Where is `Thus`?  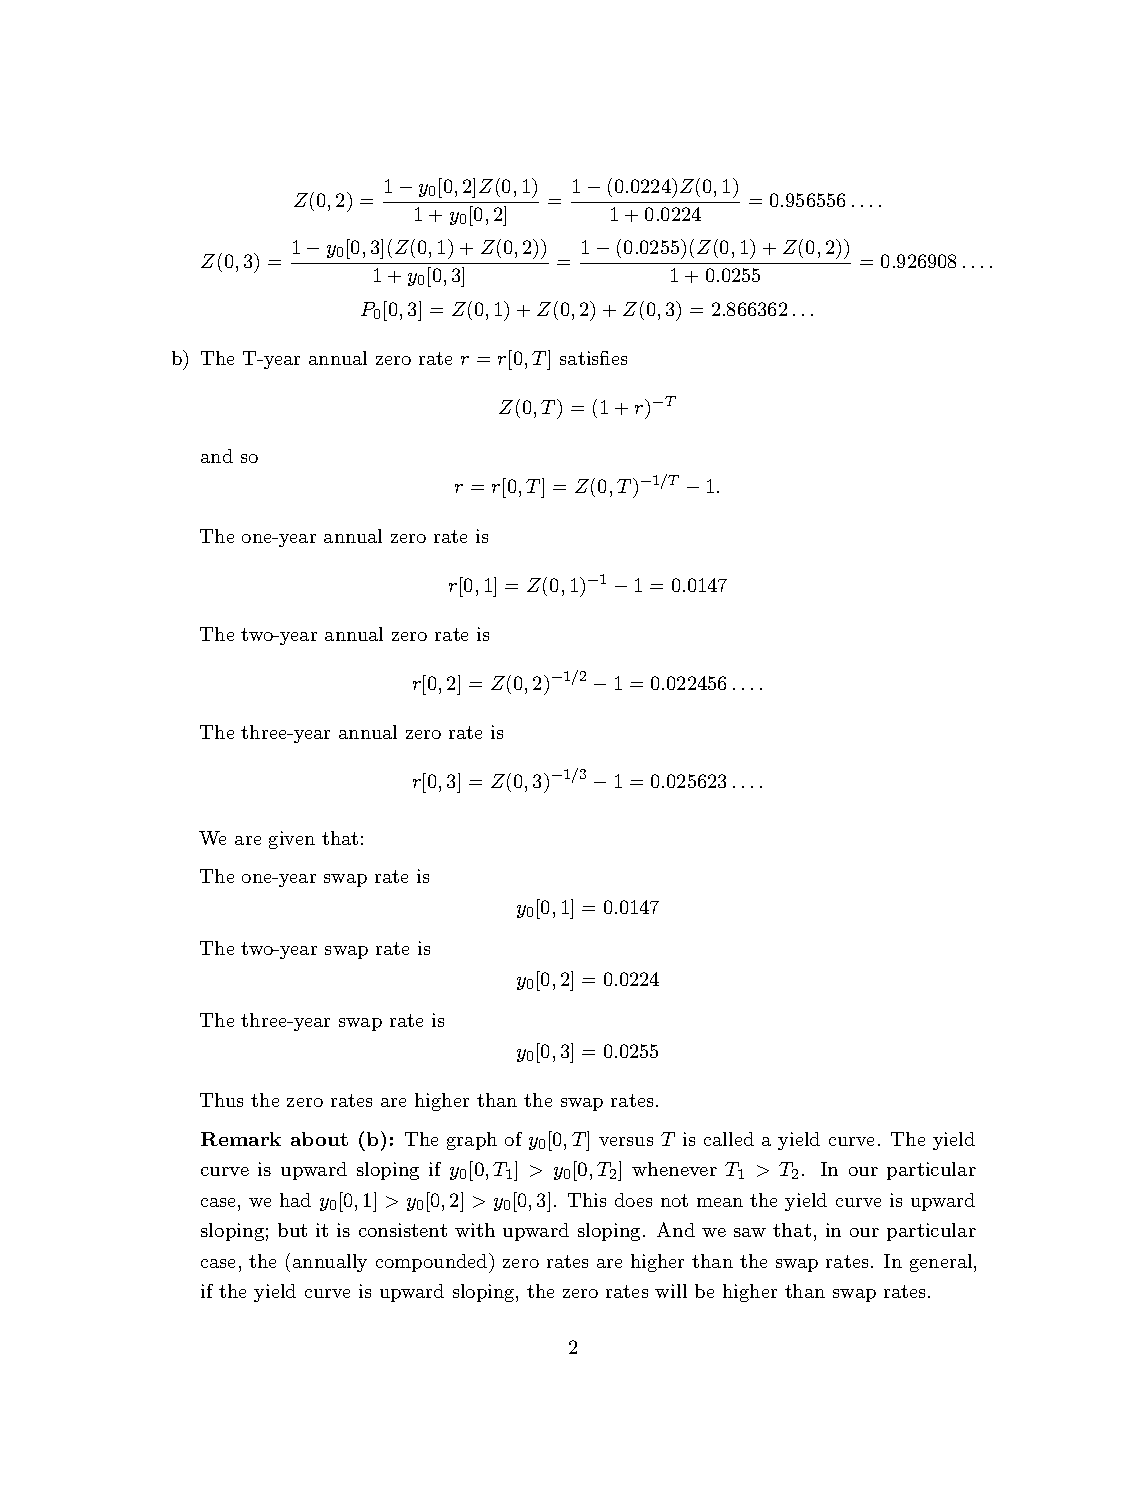 Thus is located at coordinates (221, 1100).
